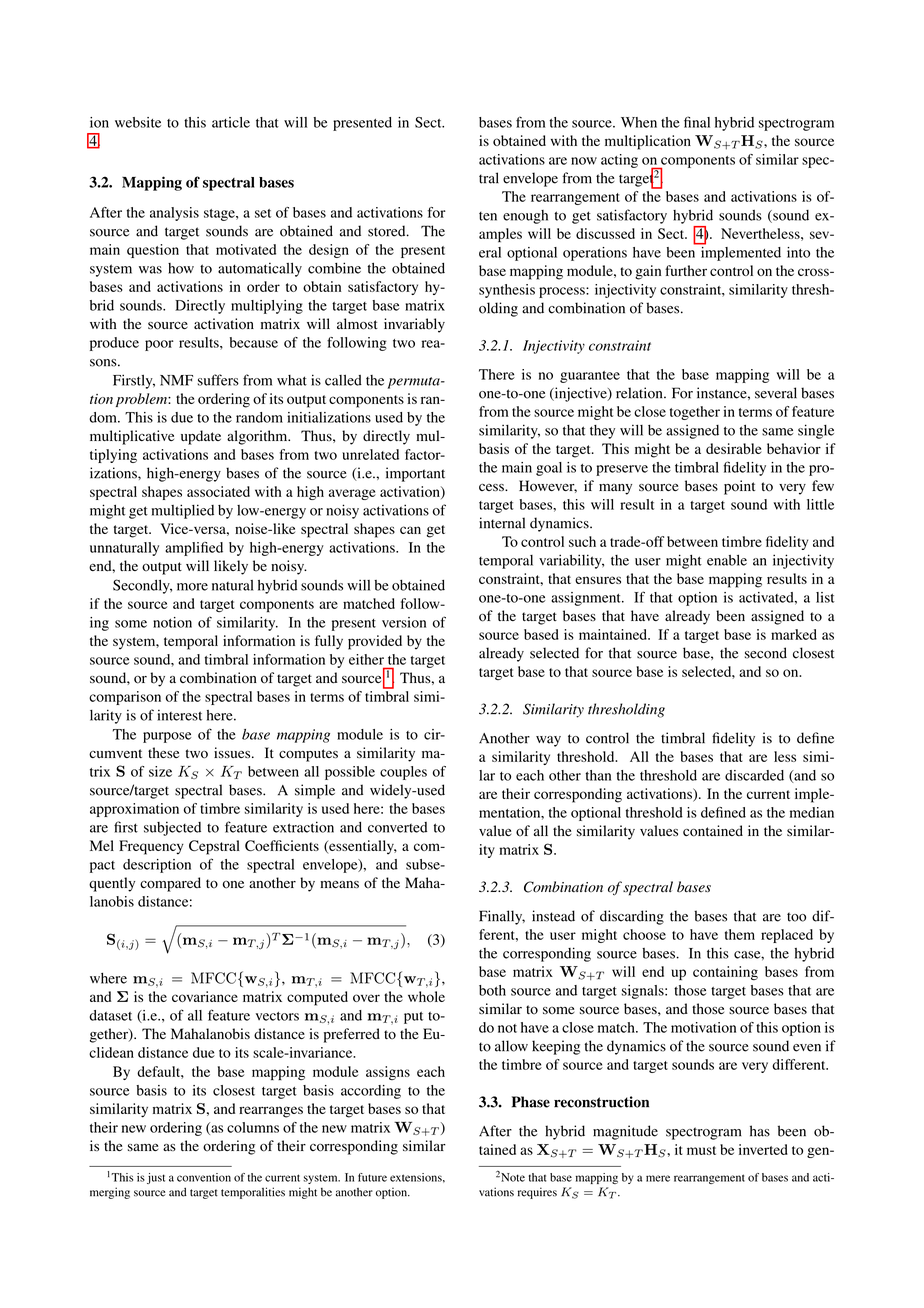  What do you see at coordinates (160, 771) in the image?
I see `size` at bounding box center [160, 771].
